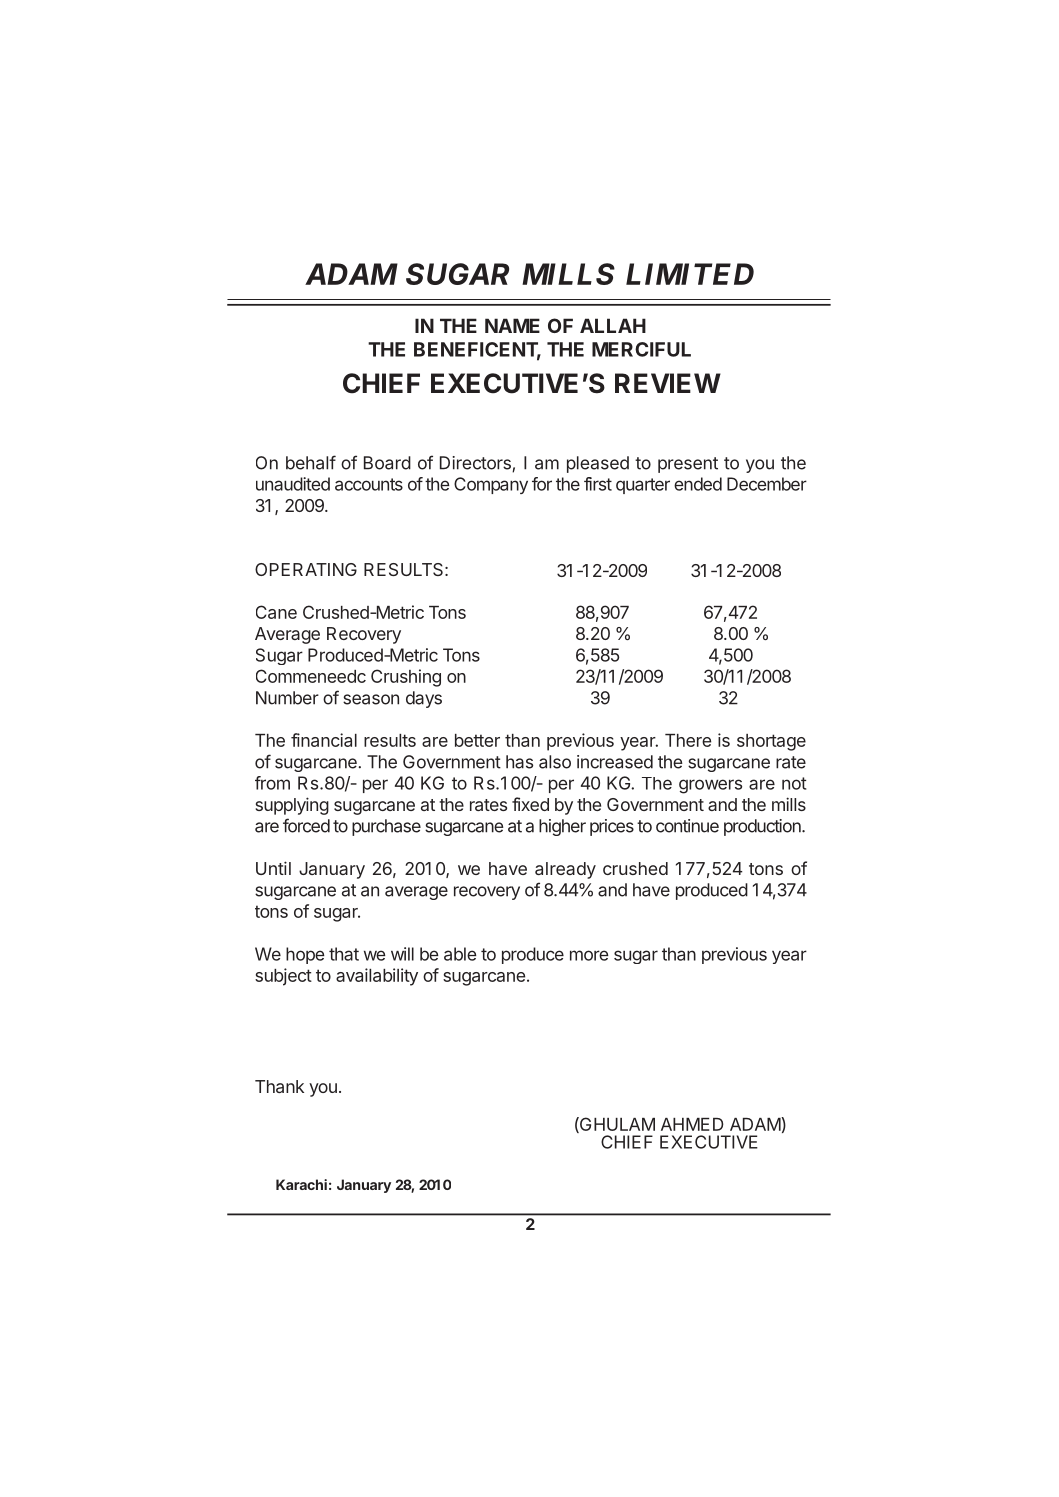 The image size is (1059, 1497). Describe the element at coordinates (324, 740) in the image. I see `financial` at that location.
